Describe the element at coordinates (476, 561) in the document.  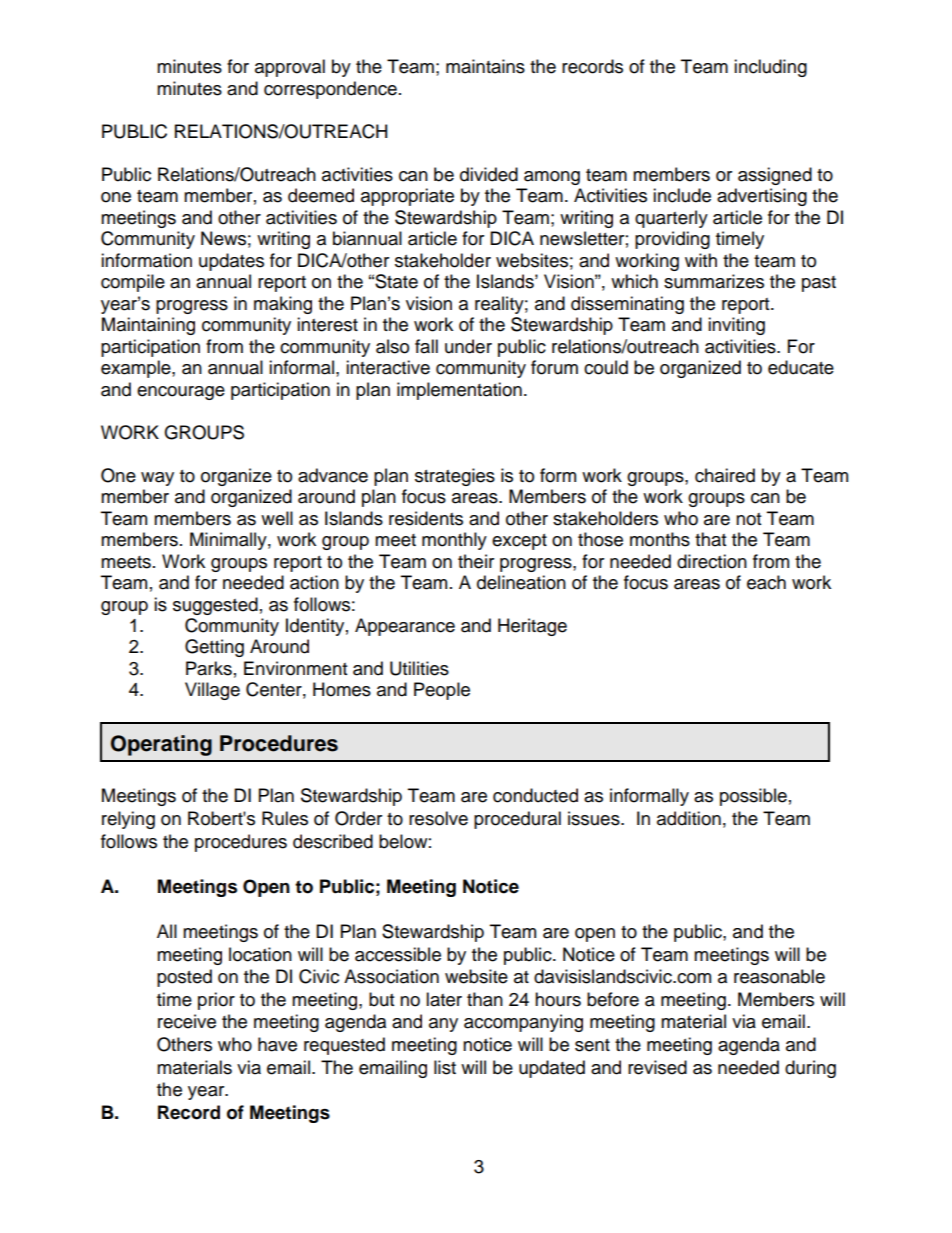
I see `their` at that location.
